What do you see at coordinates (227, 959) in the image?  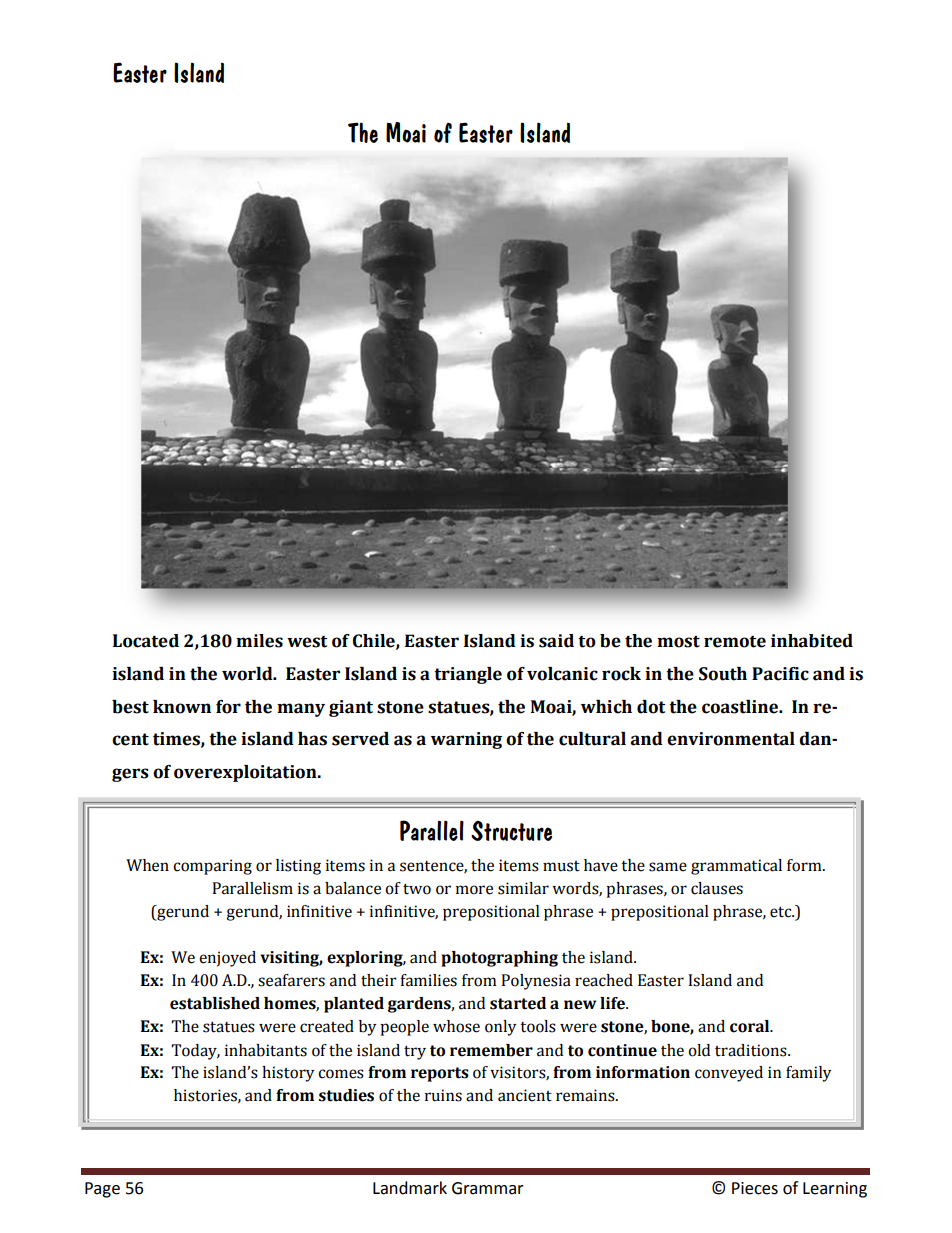 I see `enjoyed` at bounding box center [227, 959].
